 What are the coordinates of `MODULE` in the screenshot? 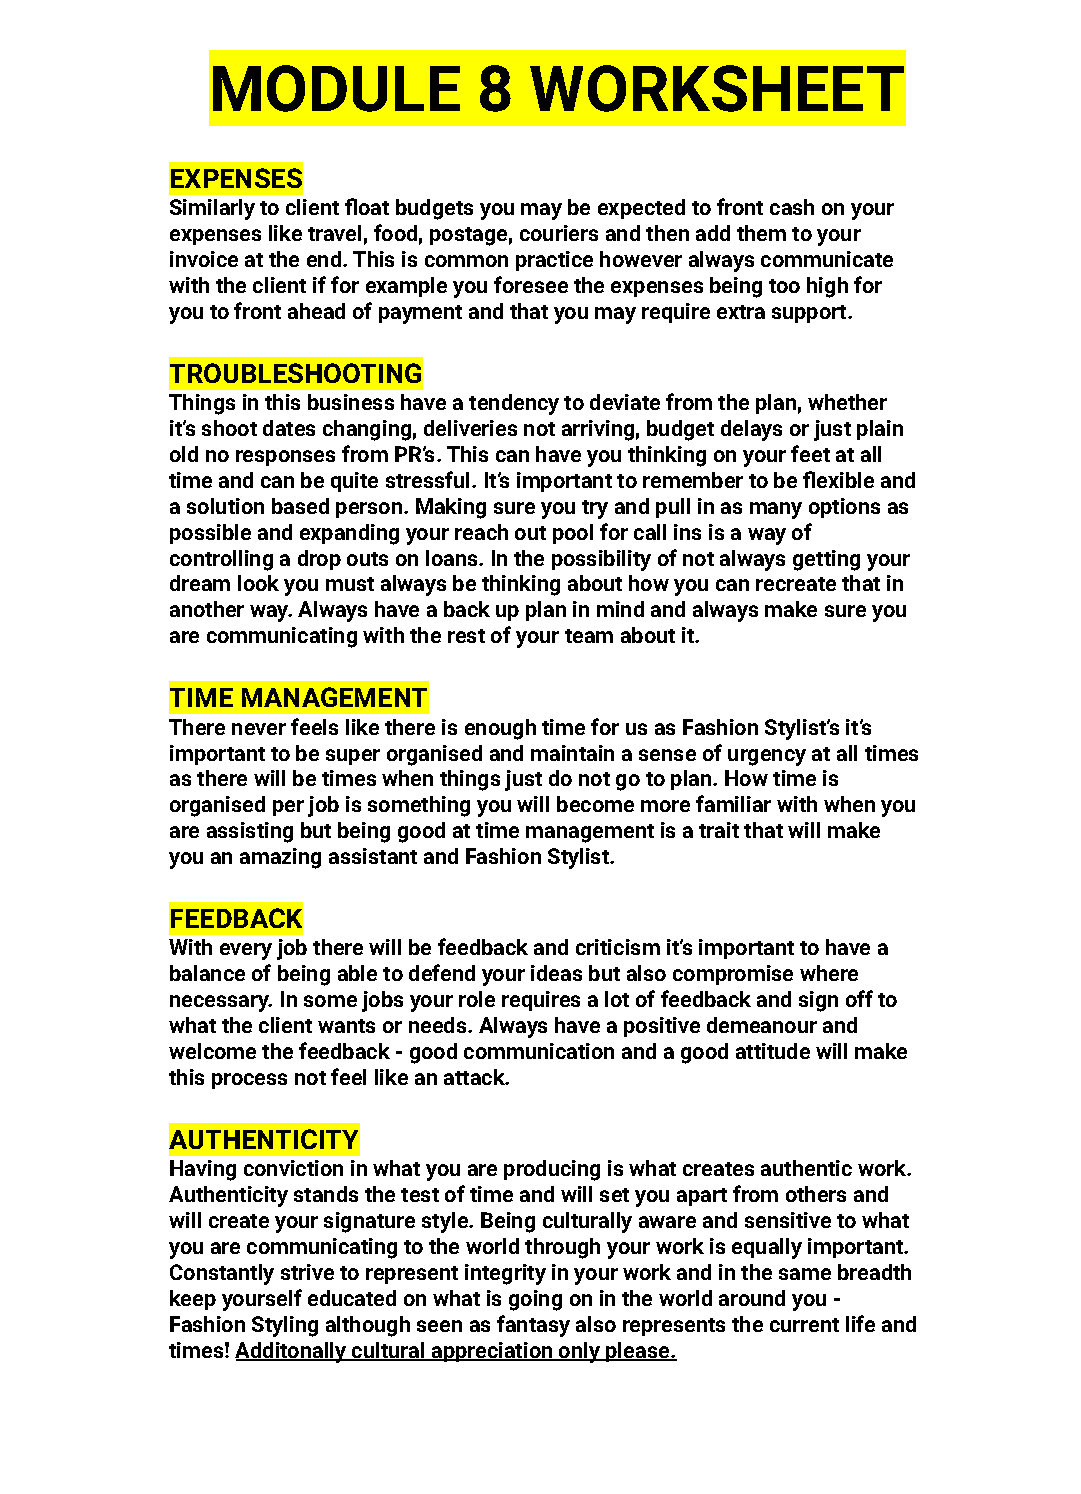 It's located at (336, 88).
